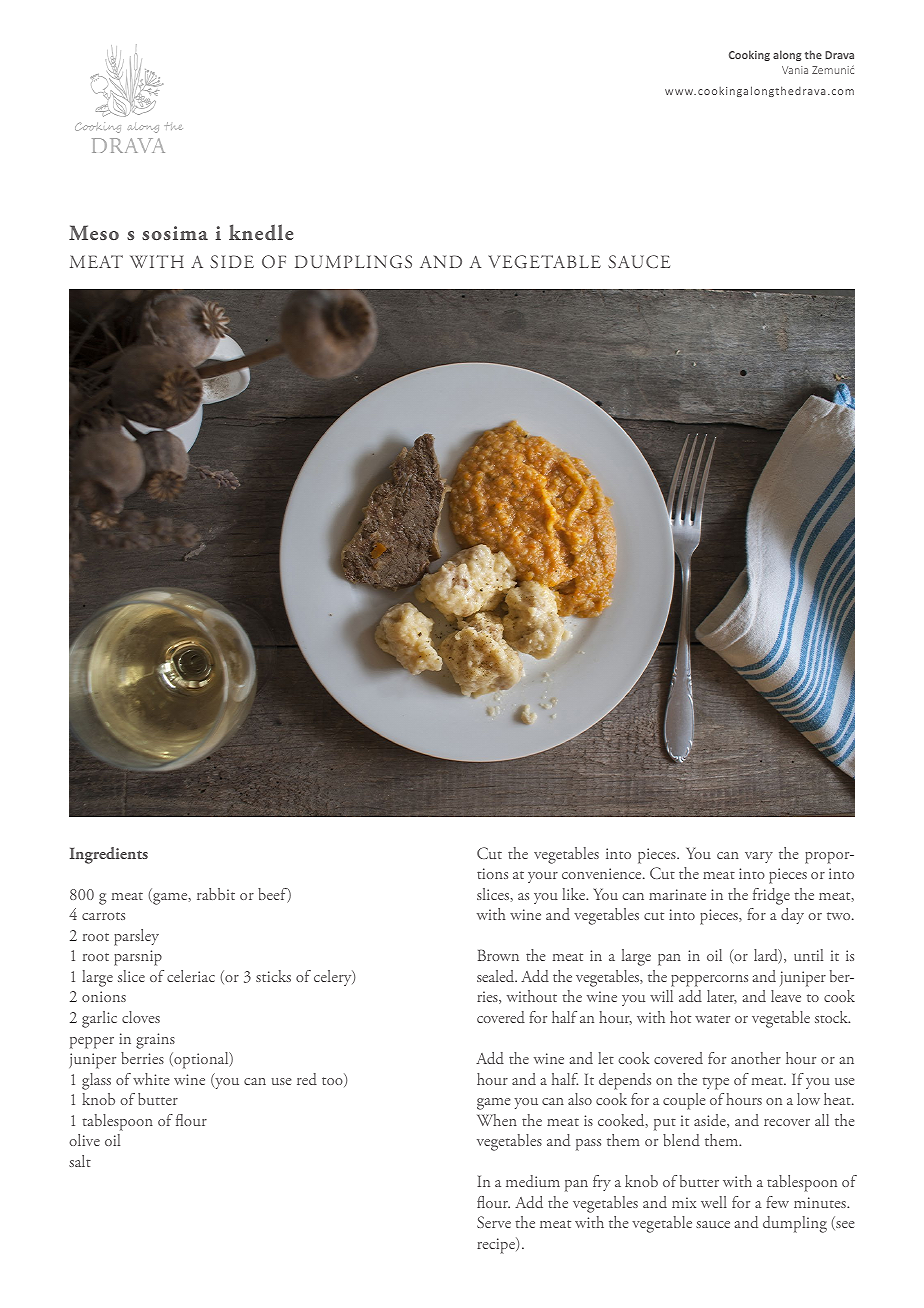  I want to click on convenience, so click(603, 873).
